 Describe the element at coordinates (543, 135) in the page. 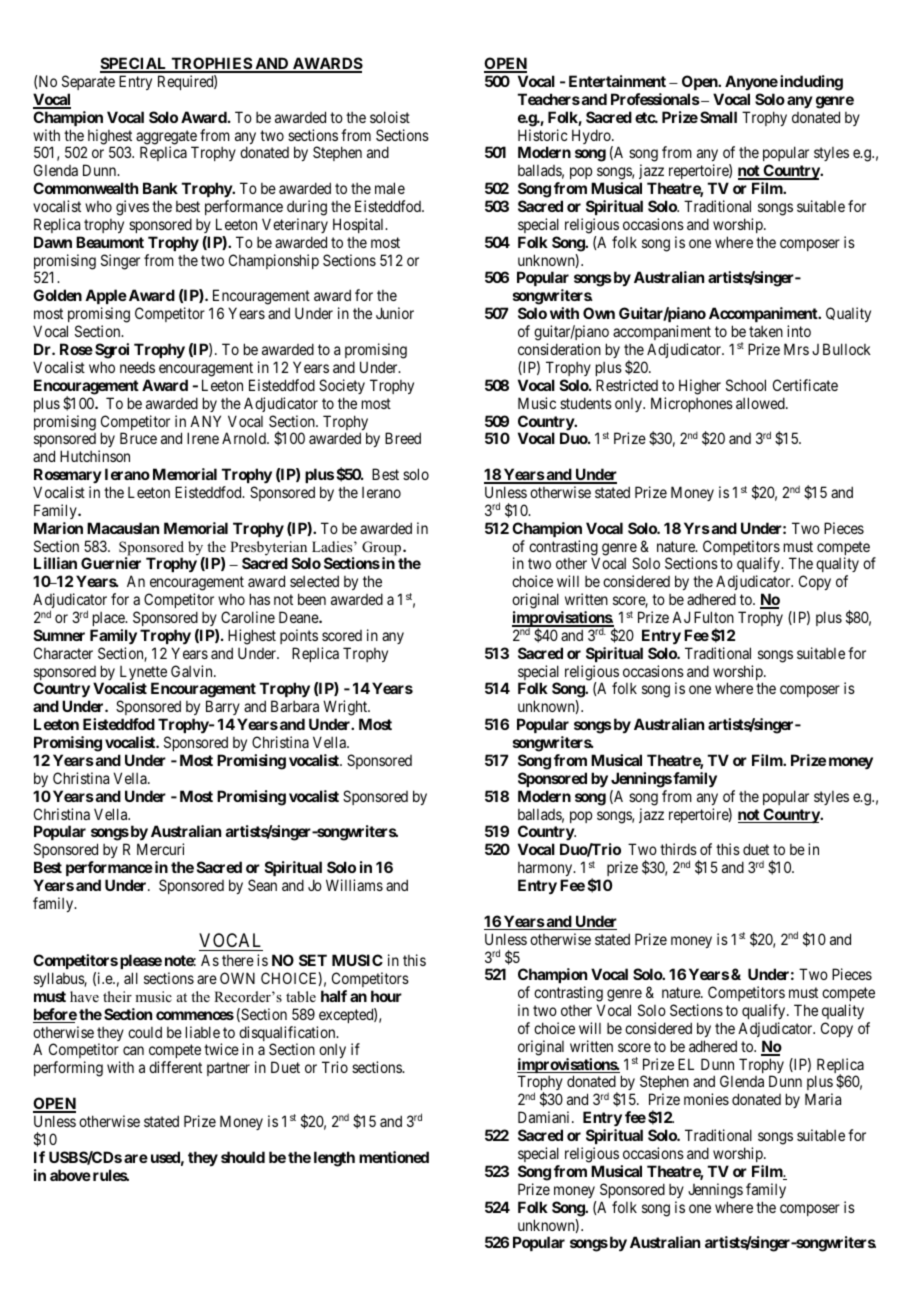

I see `Historic` at that location.
